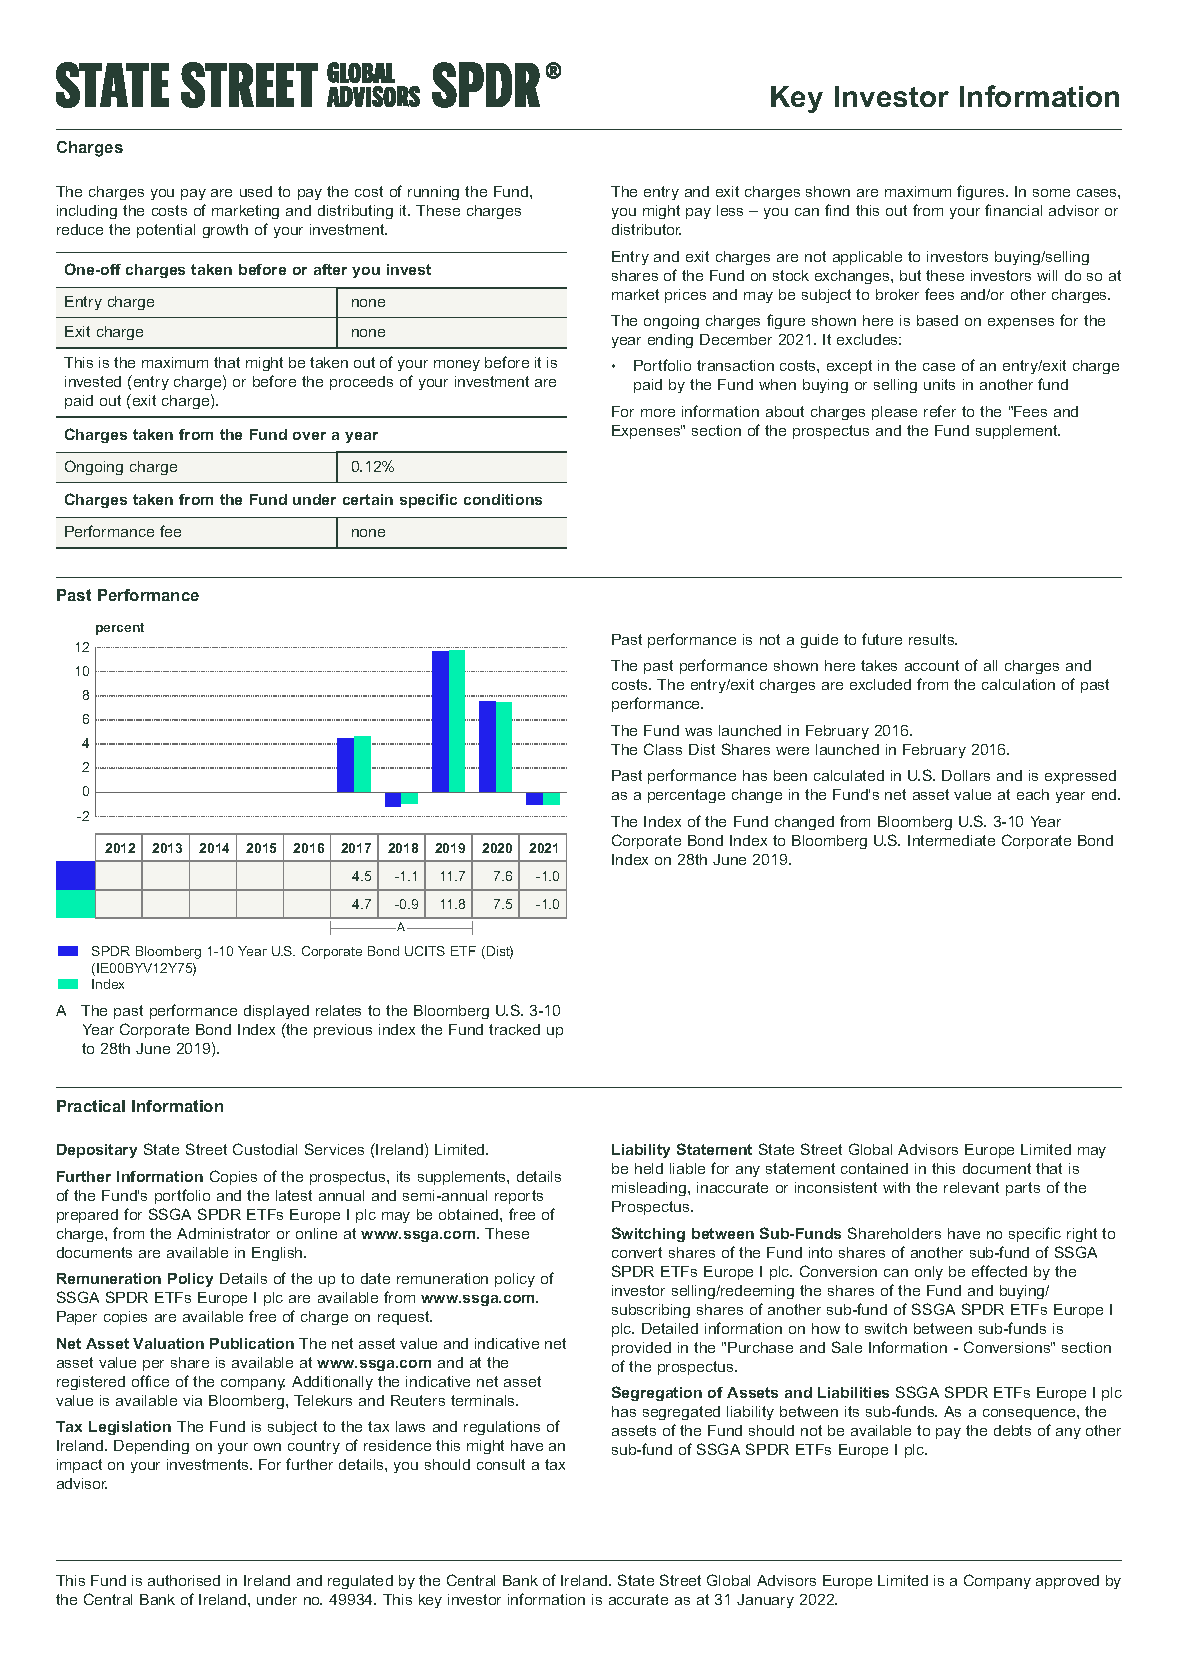 The height and width of the screenshot is (1666, 1178). I want to click on certain, so click(368, 499).
